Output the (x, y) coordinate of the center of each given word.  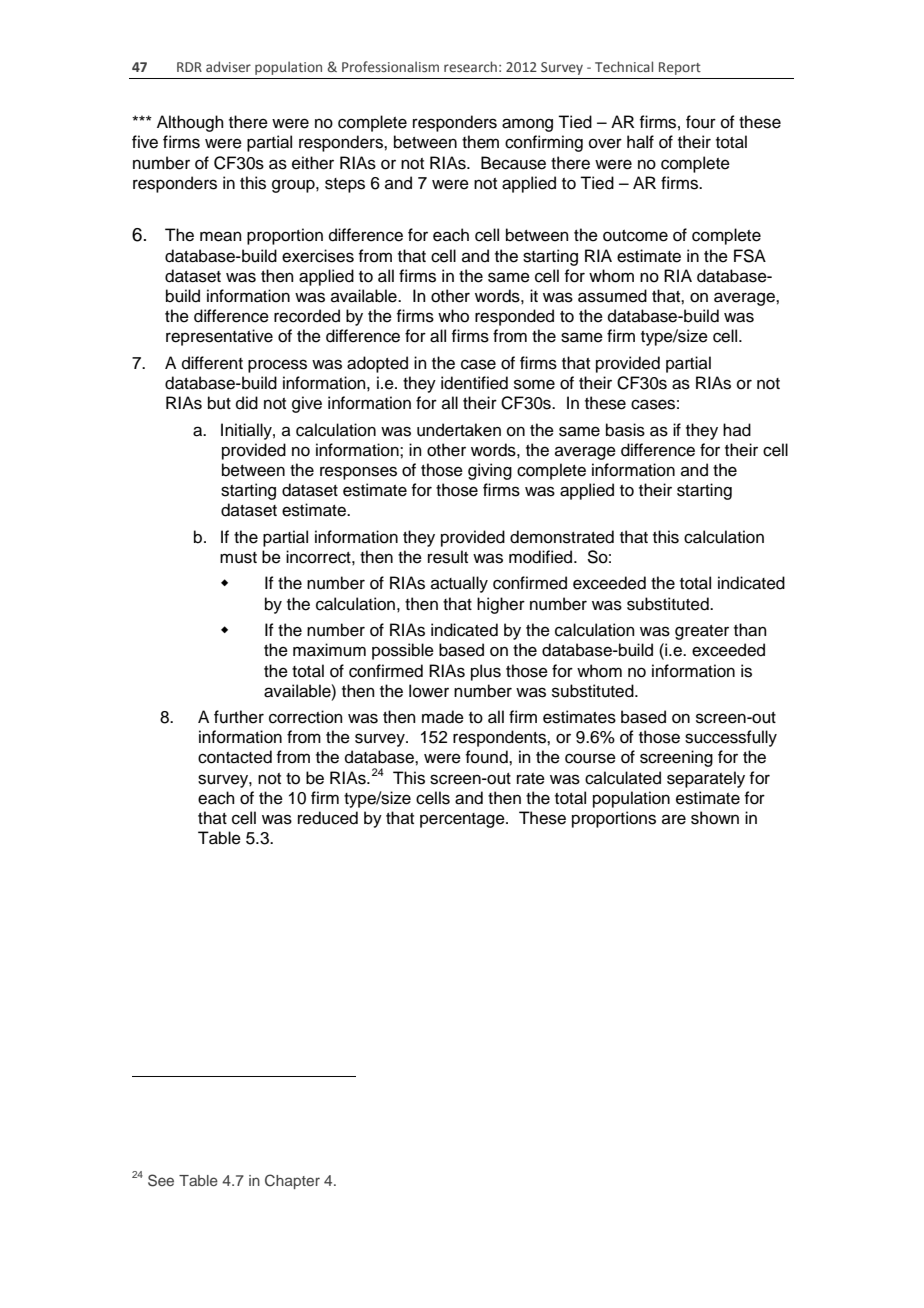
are (674, 819)
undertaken (459, 430)
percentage (463, 820)
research (470, 66)
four (701, 122)
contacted (235, 757)
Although (190, 123)
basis (625, 430)
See (161, 1180)
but (219, 403)
